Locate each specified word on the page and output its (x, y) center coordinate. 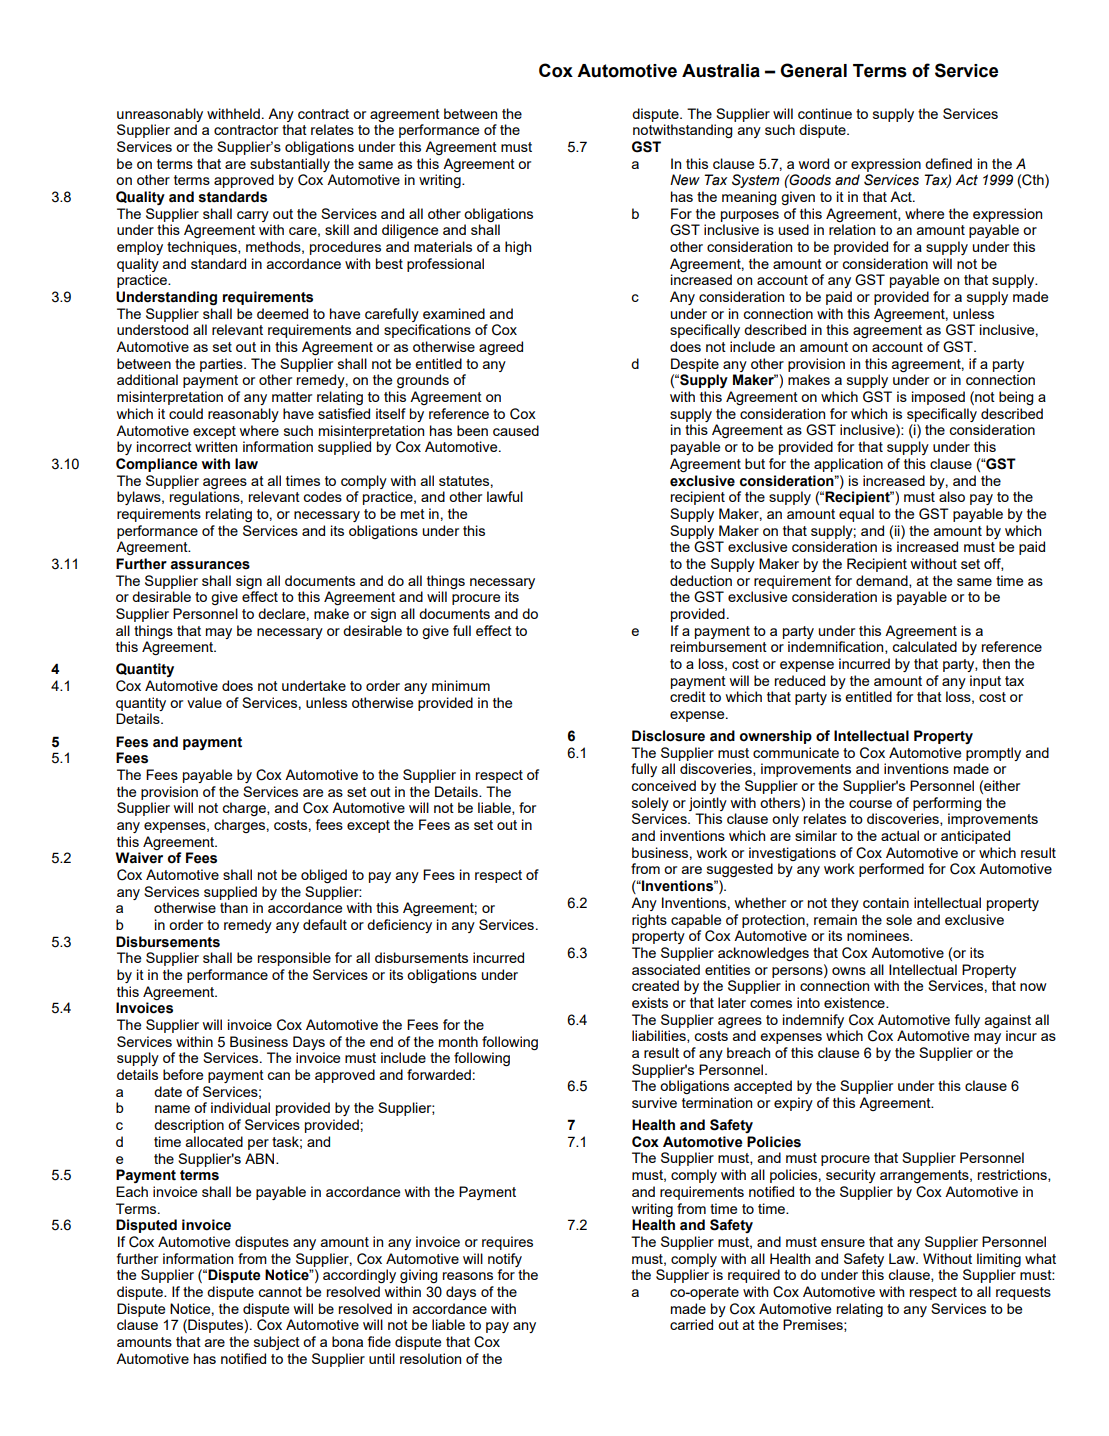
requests (1023, 1293)
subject (277, 1343)
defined (948, 163)
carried (691, 1324)
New (685, 179)
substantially (290, 165)
